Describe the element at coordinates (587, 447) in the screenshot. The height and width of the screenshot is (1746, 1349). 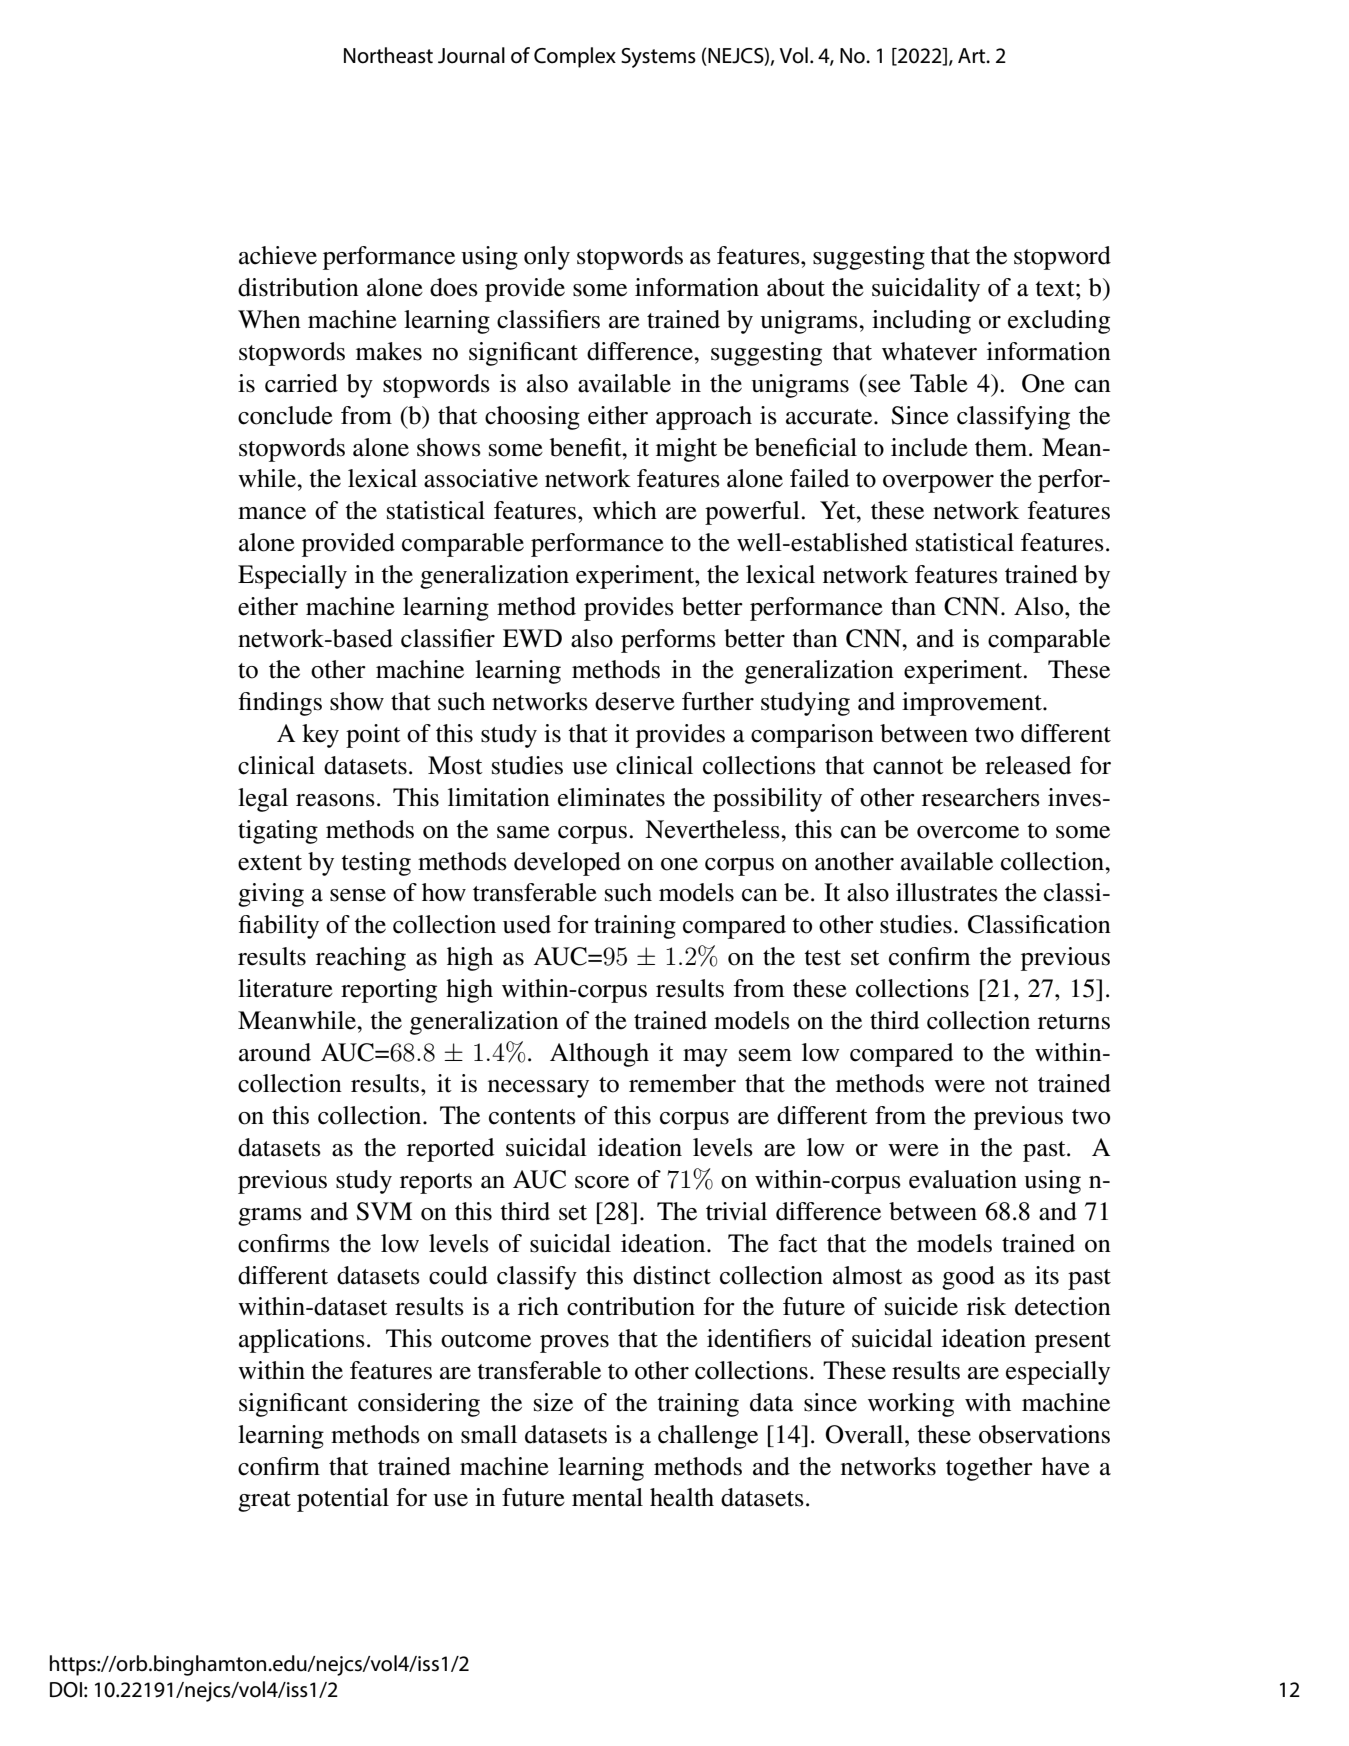
I see `benefit` at that location.
